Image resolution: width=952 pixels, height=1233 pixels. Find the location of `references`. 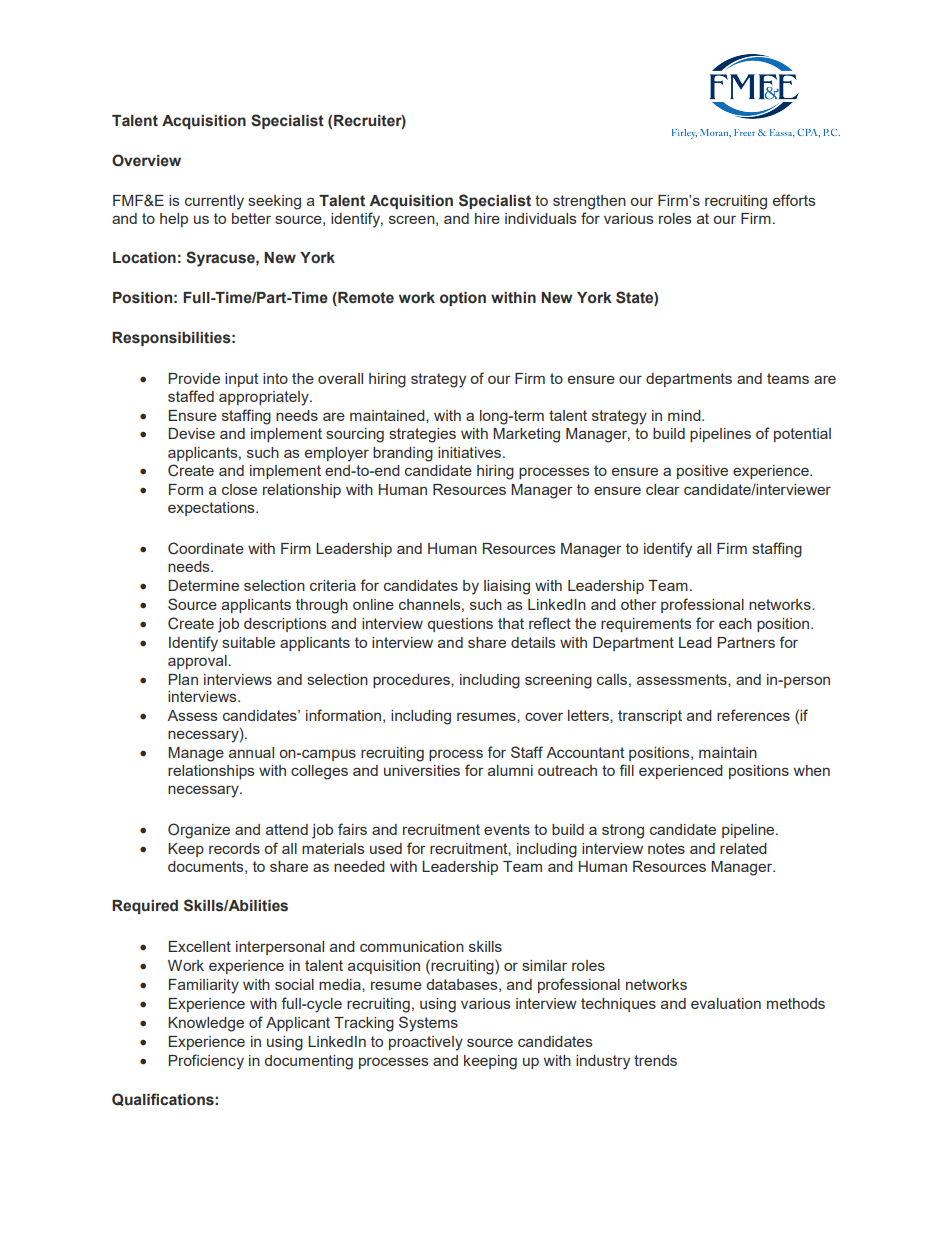

references is located at coordinates (753, 715).
